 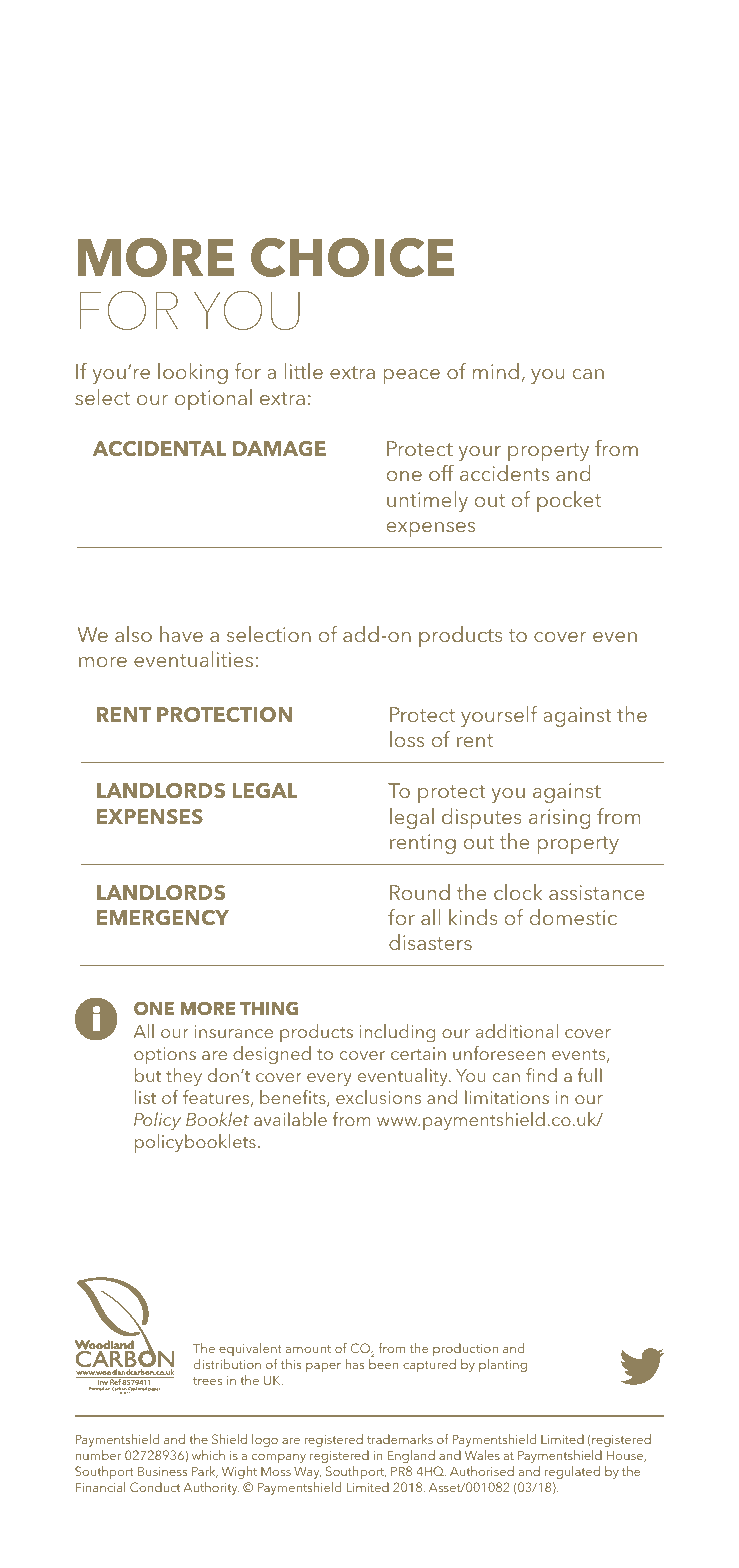 What do you see at coordinates (163, 917) in the page?
I see `EMERGENCY` at bounding box center [163, 917].
